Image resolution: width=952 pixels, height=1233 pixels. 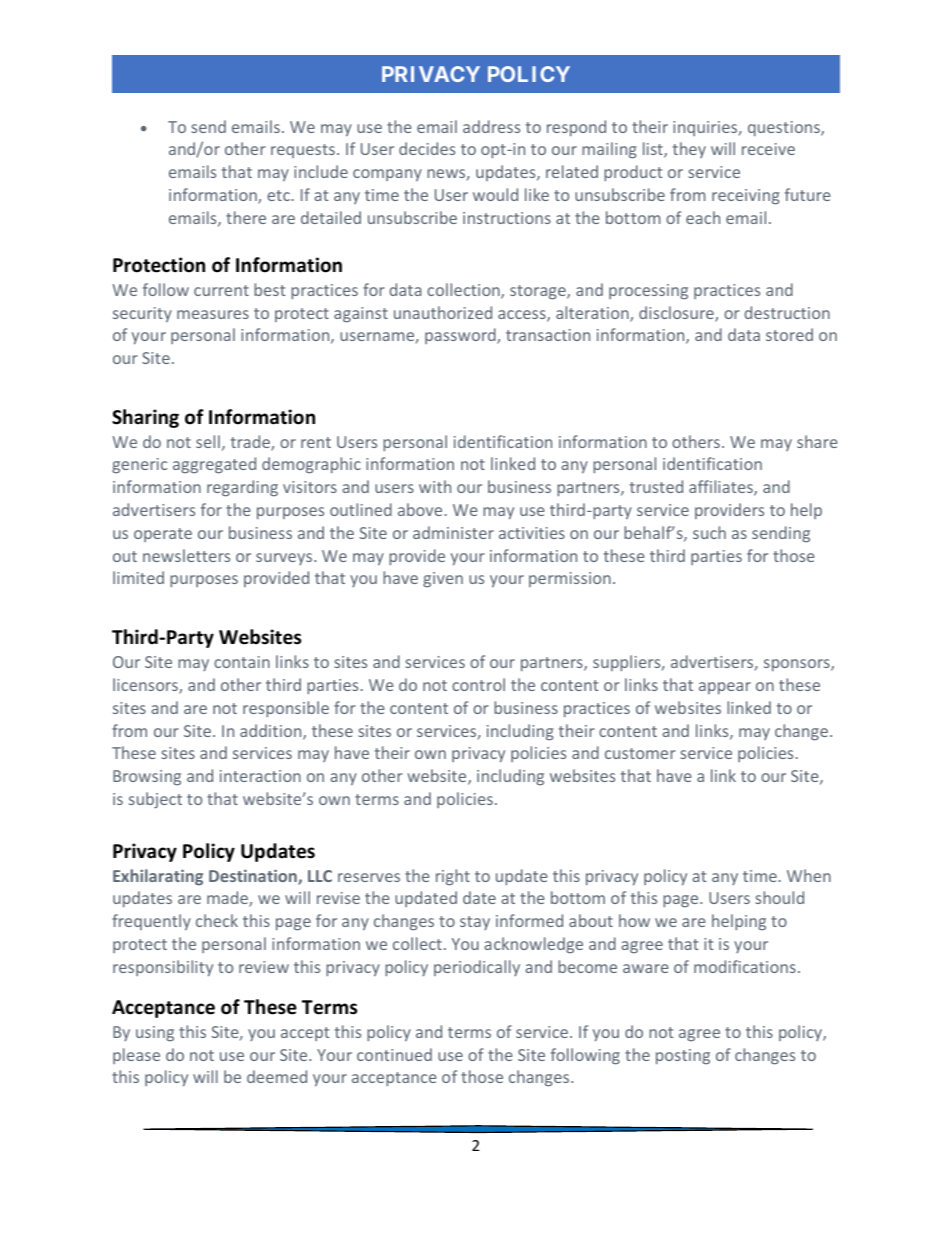 I want to click on using, so click(x=155, y=1033).
